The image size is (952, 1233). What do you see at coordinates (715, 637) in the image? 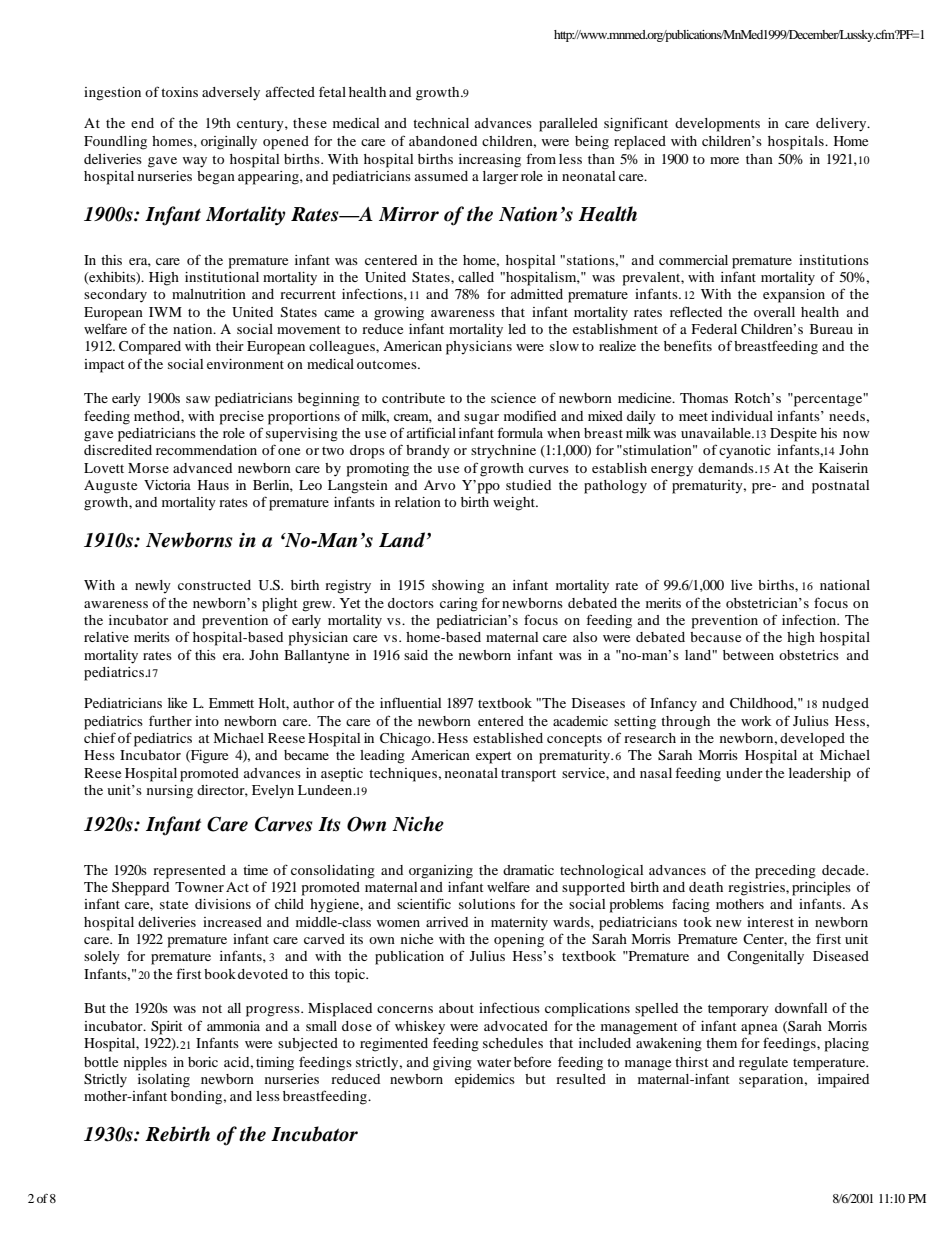
I see `because` at bounding box center [715, 637].
